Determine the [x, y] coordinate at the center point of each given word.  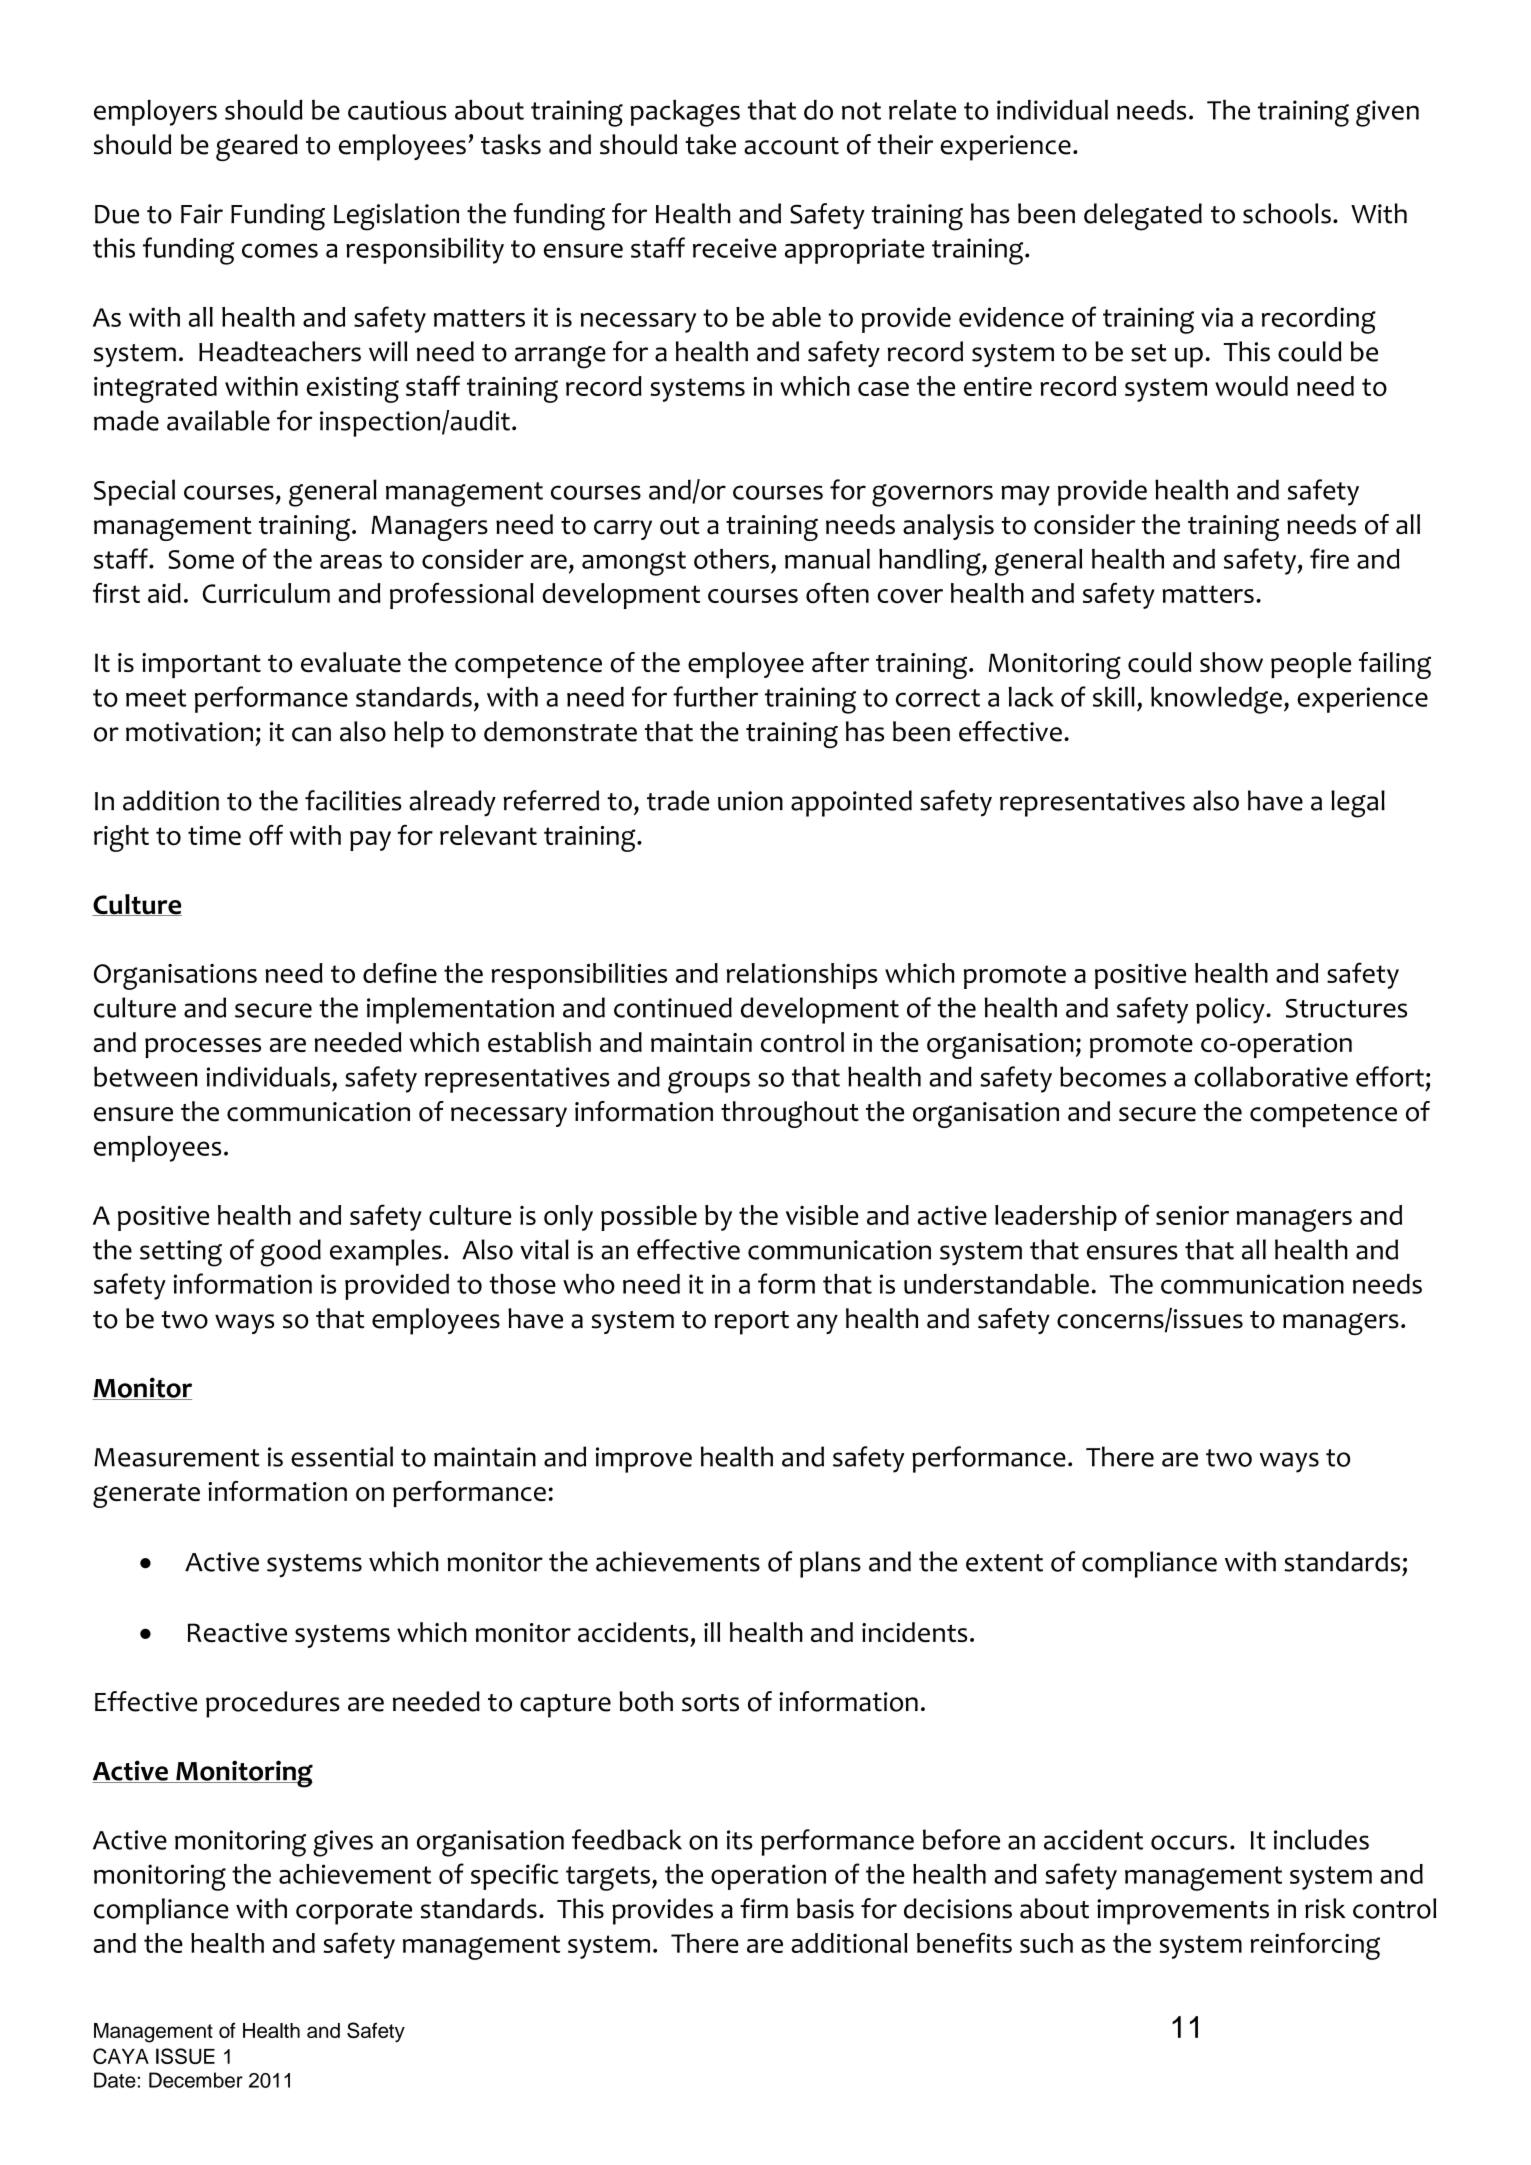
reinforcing [1315, 1946]
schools [1287, 213]
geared [257, 147]
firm [764, 1908]
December [196, 2080]
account [791, 146]
